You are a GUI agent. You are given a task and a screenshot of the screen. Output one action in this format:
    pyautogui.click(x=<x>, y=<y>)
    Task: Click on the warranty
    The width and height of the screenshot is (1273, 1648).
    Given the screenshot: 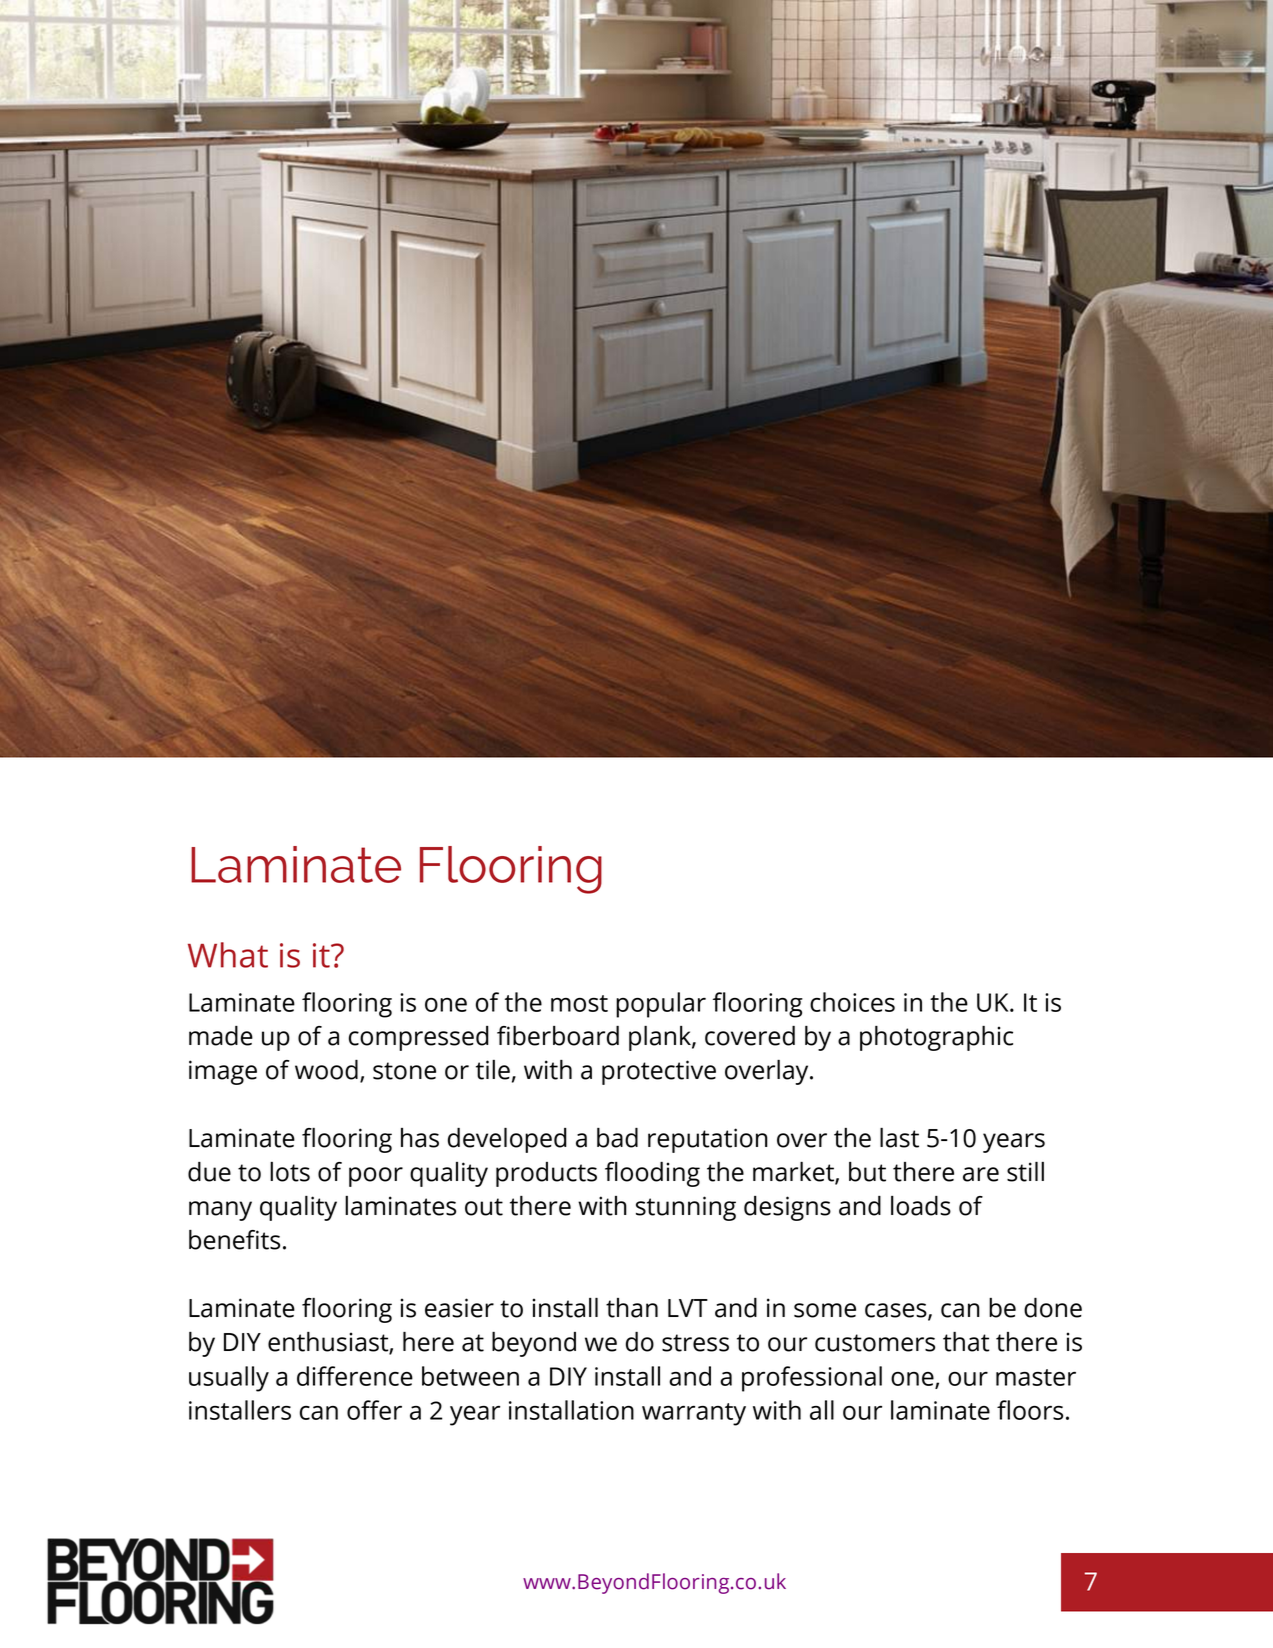 What is the action you would take?
    pyautogui.click(x=694, y=1414)
